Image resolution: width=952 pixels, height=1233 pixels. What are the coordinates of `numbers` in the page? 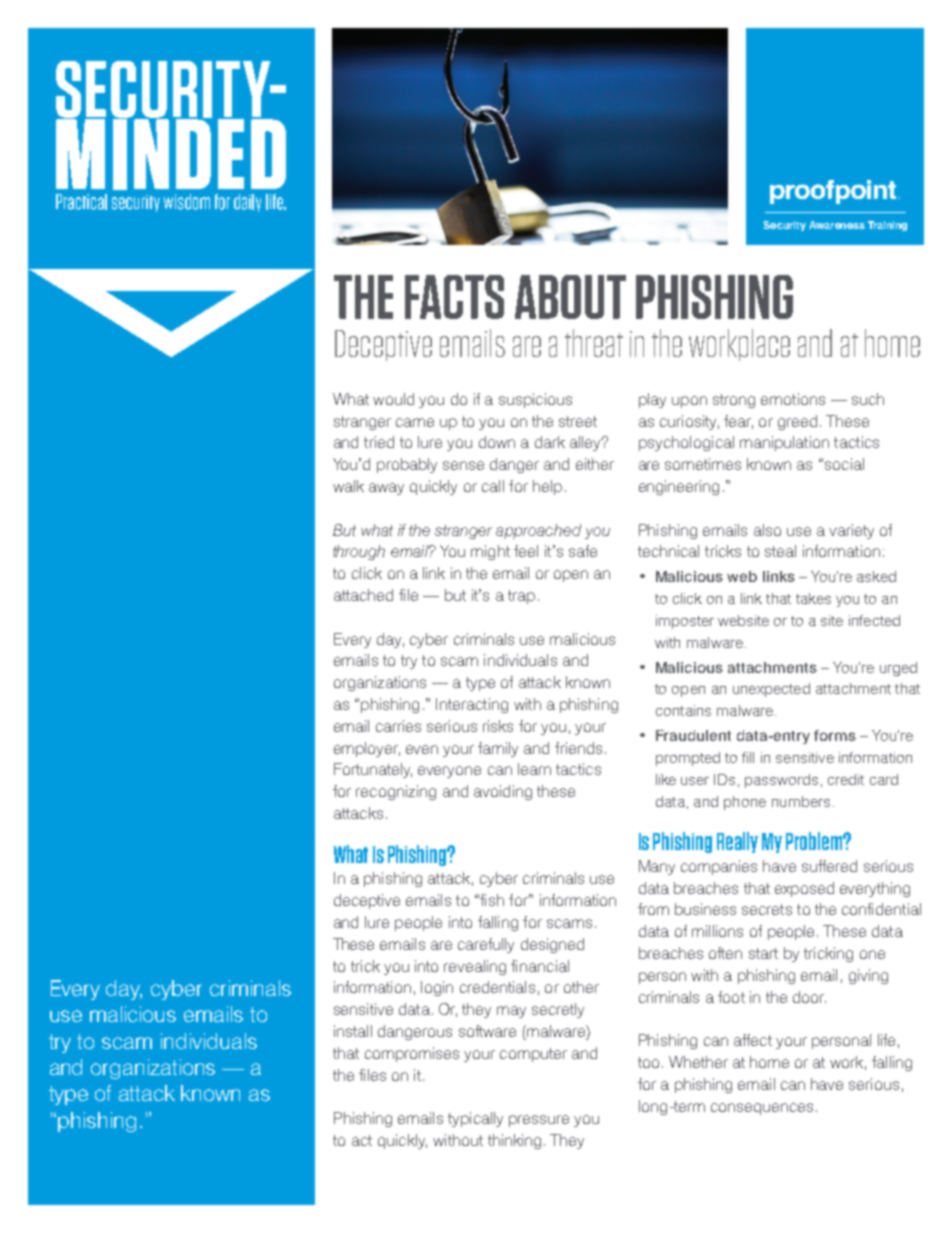 It's located at (801, 801).
